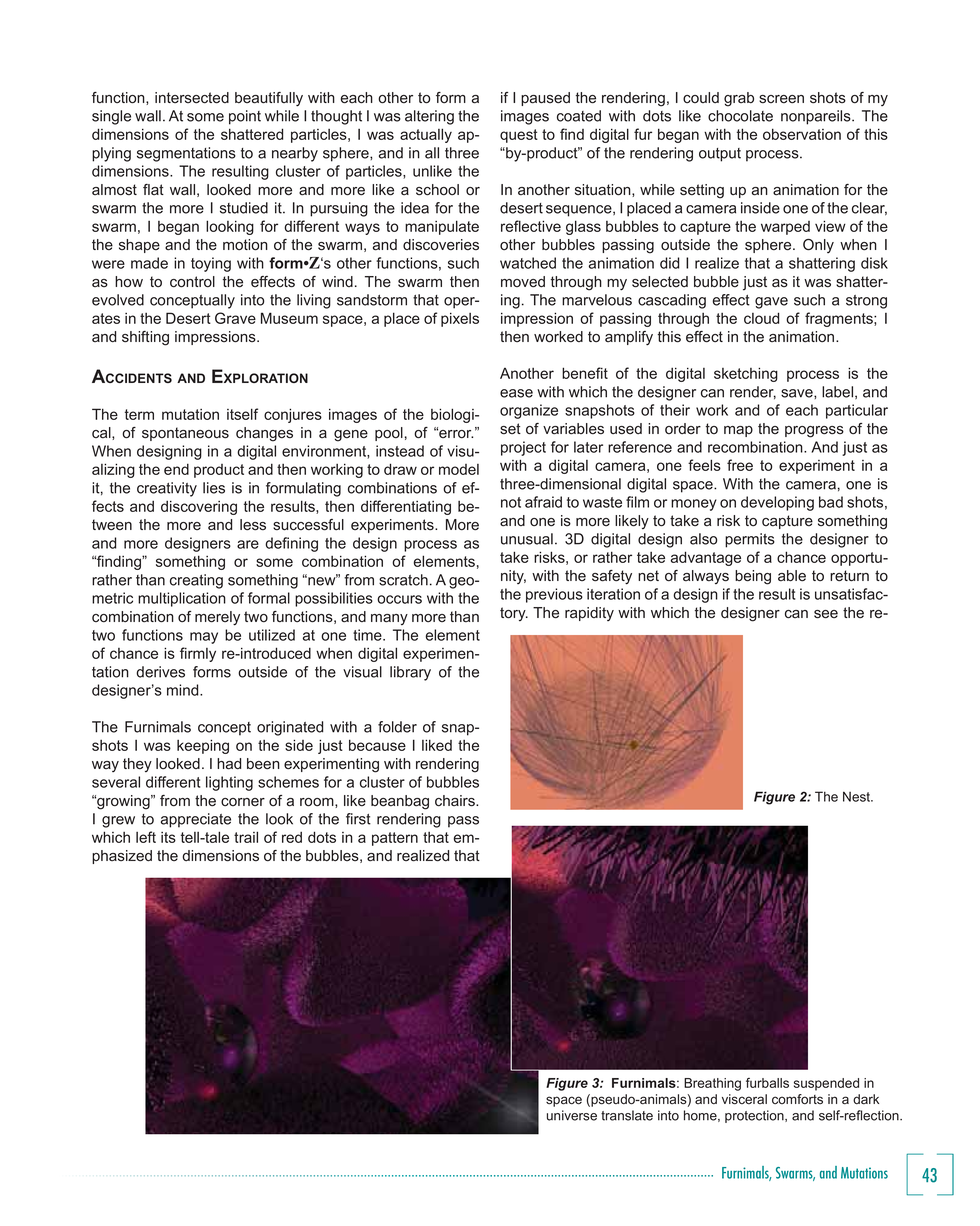 This image has height=1226, width=980. What do you see at coordinates (554, 595) in the image?
I see `previous` at bounding box center [554, 595].
